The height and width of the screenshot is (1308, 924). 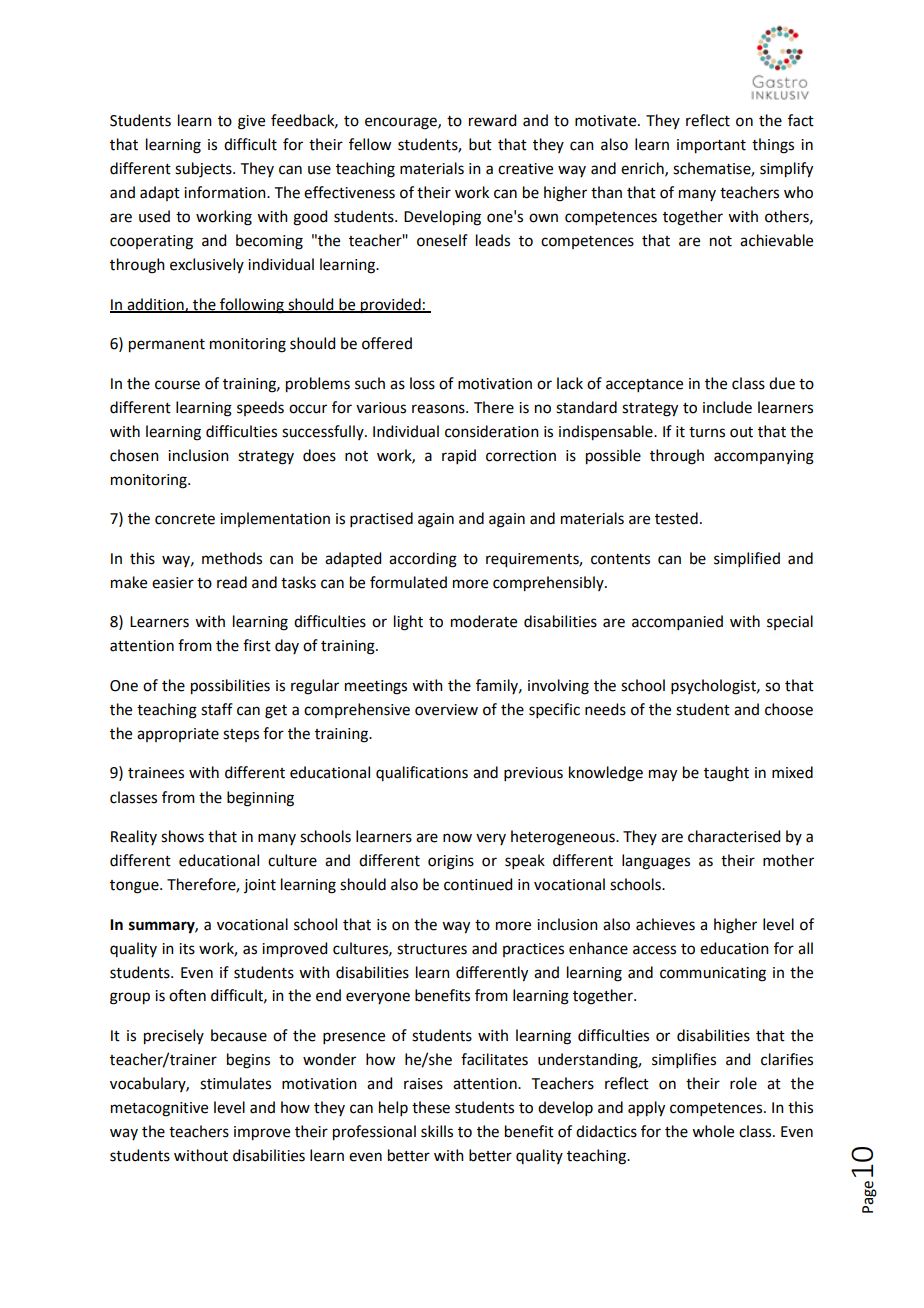 What do you see at coordinates (235, 1083) in the screenshot?
I see `stimulates` at bounding box center [235, 1083].
